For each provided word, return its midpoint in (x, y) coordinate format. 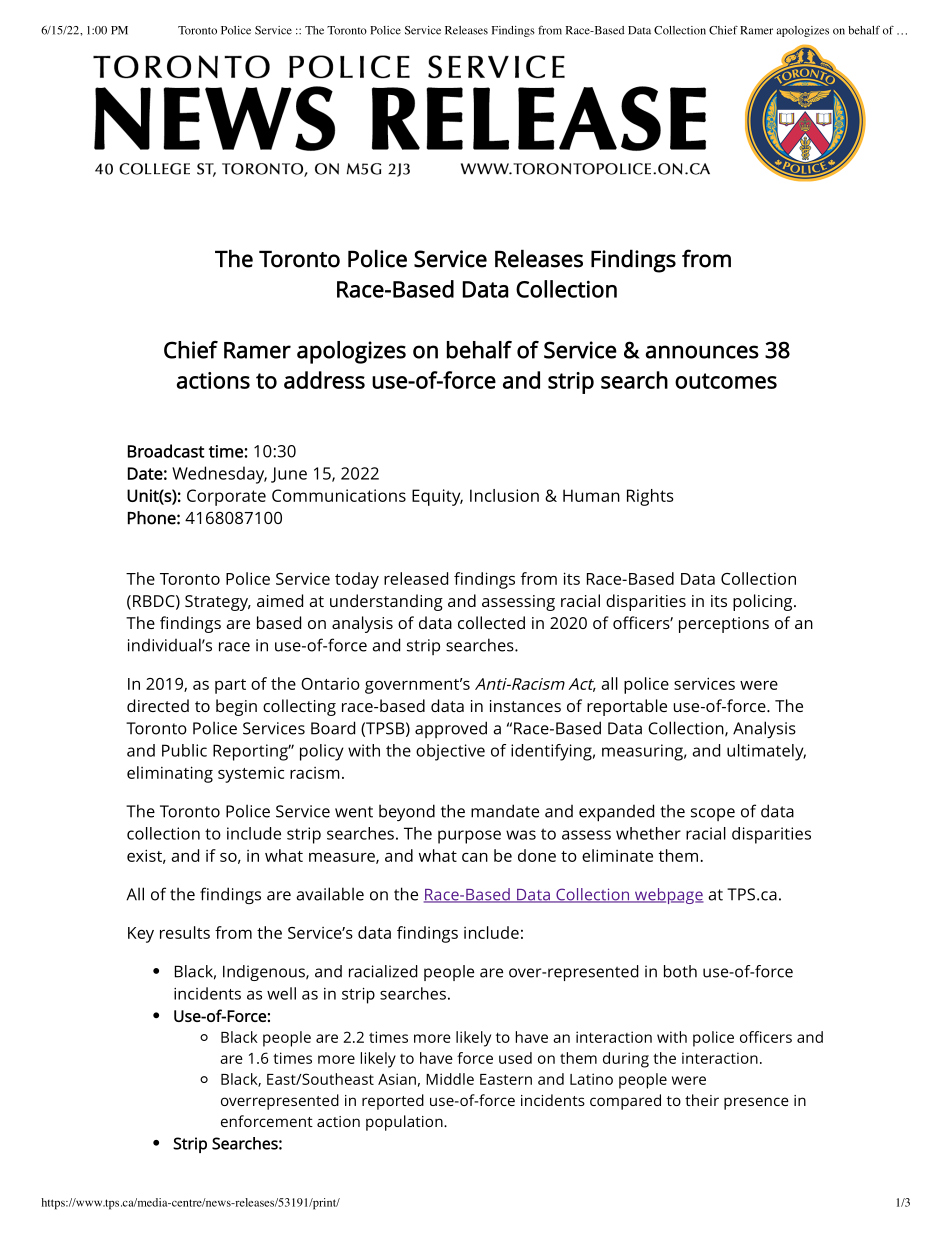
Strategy (218, 603)
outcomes (726, 381)
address (324, 380)
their (702, 1100)
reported (393, 1102)
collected (491, 622)
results (185, 932)
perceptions (724, 625)
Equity (437, 497)
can (475, 857)
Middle (450, 1079)
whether (648, 833)
